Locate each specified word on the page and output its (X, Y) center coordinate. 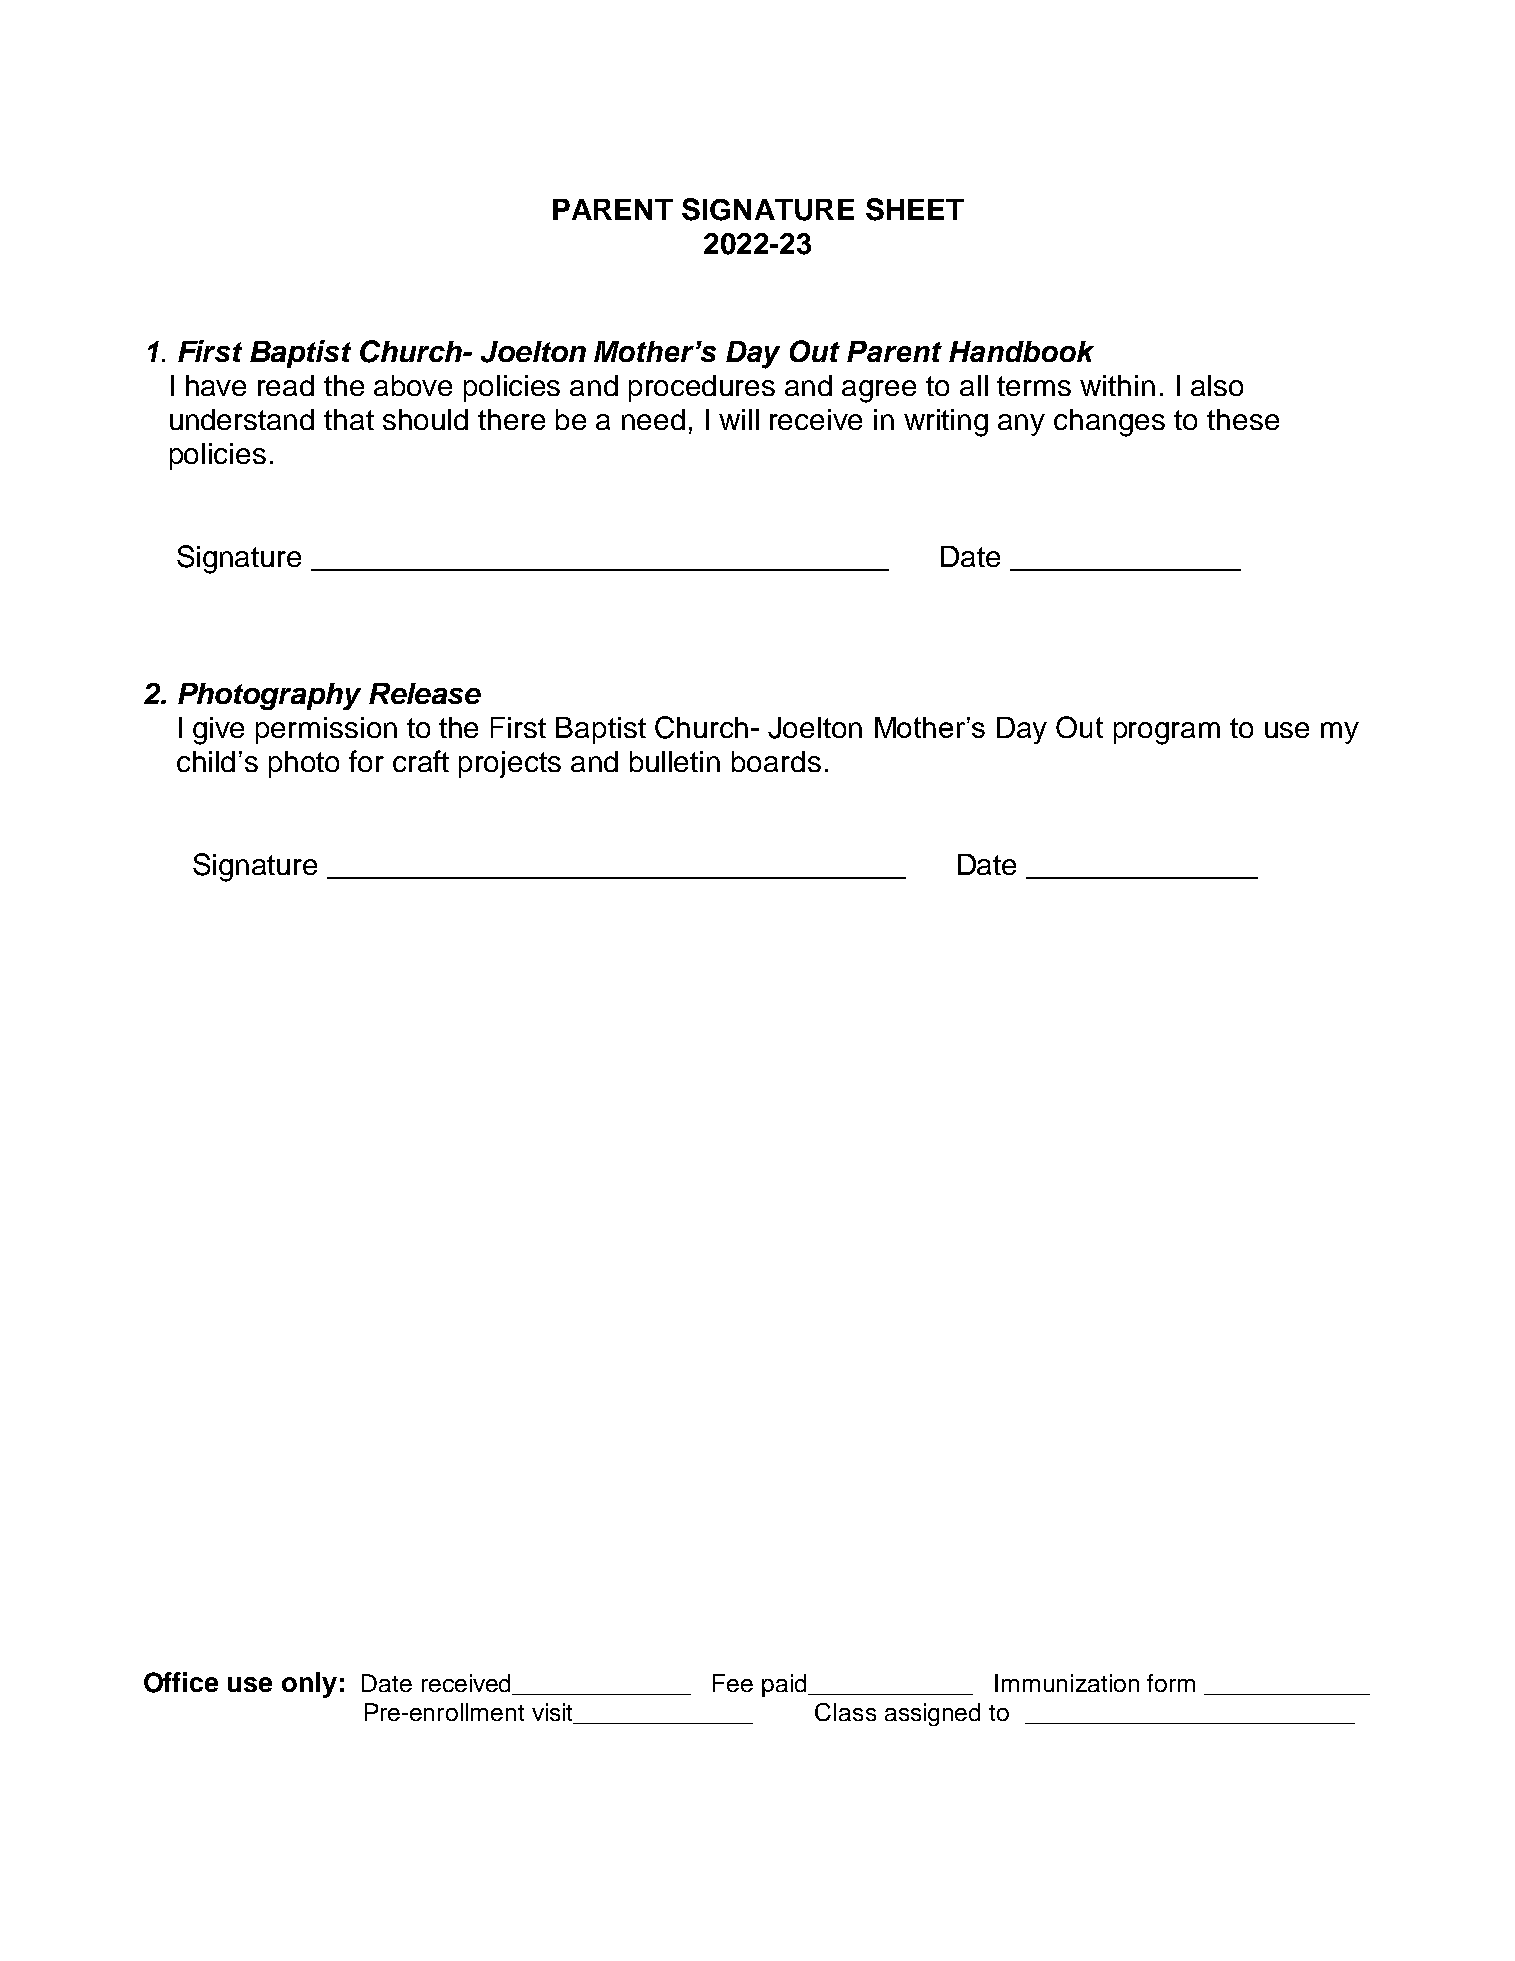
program (1167, 733)
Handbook (1021, 351)
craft (421, 761)
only (309, 1685)
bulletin (675, 761)
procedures (702, 388)
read (286, 385)
